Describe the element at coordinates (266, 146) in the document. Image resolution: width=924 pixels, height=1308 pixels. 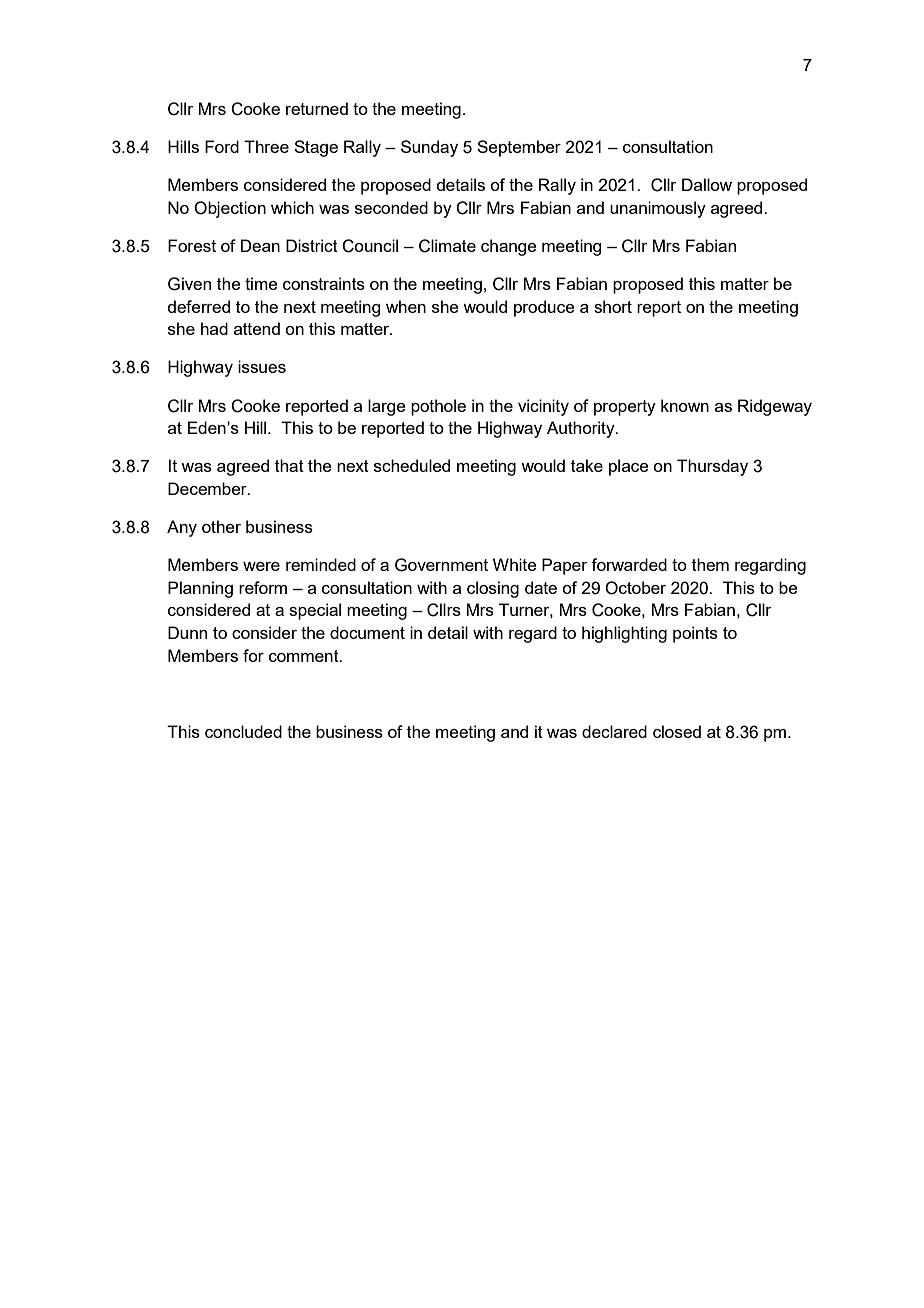
I see `Three` at that location.
